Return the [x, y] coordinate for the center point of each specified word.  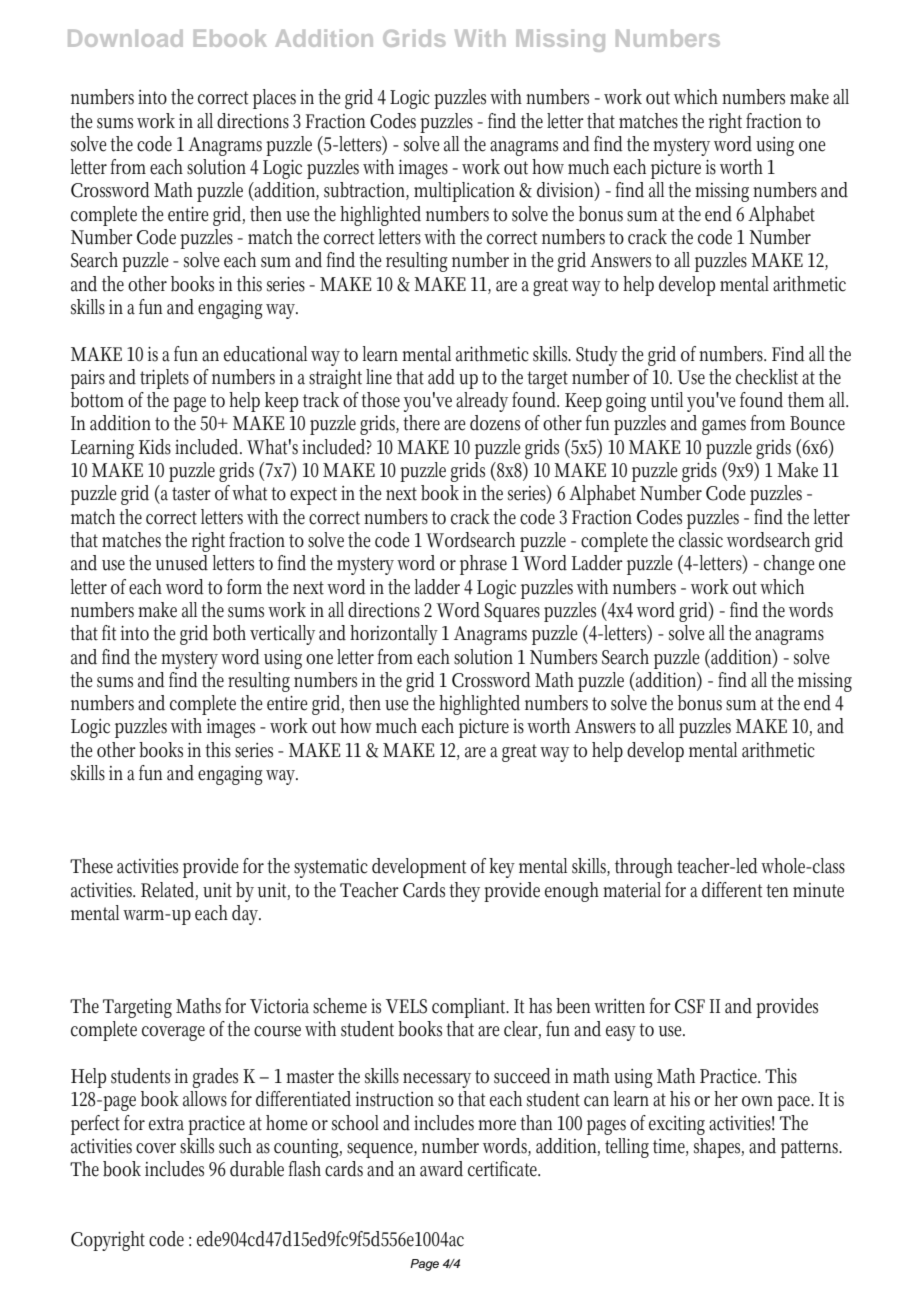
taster [191, 494]
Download [125, 38]
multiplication [467, 192]
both [229, 633]
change [789, 565]
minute [818, 890]
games [724, 427]
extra [166, 1124]
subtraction [366, 191]
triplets [164, 379]
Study [597, 356]
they [464, 892]
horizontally [394, 635]
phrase [483, 565]
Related [169, 890]
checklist [767, 377]
